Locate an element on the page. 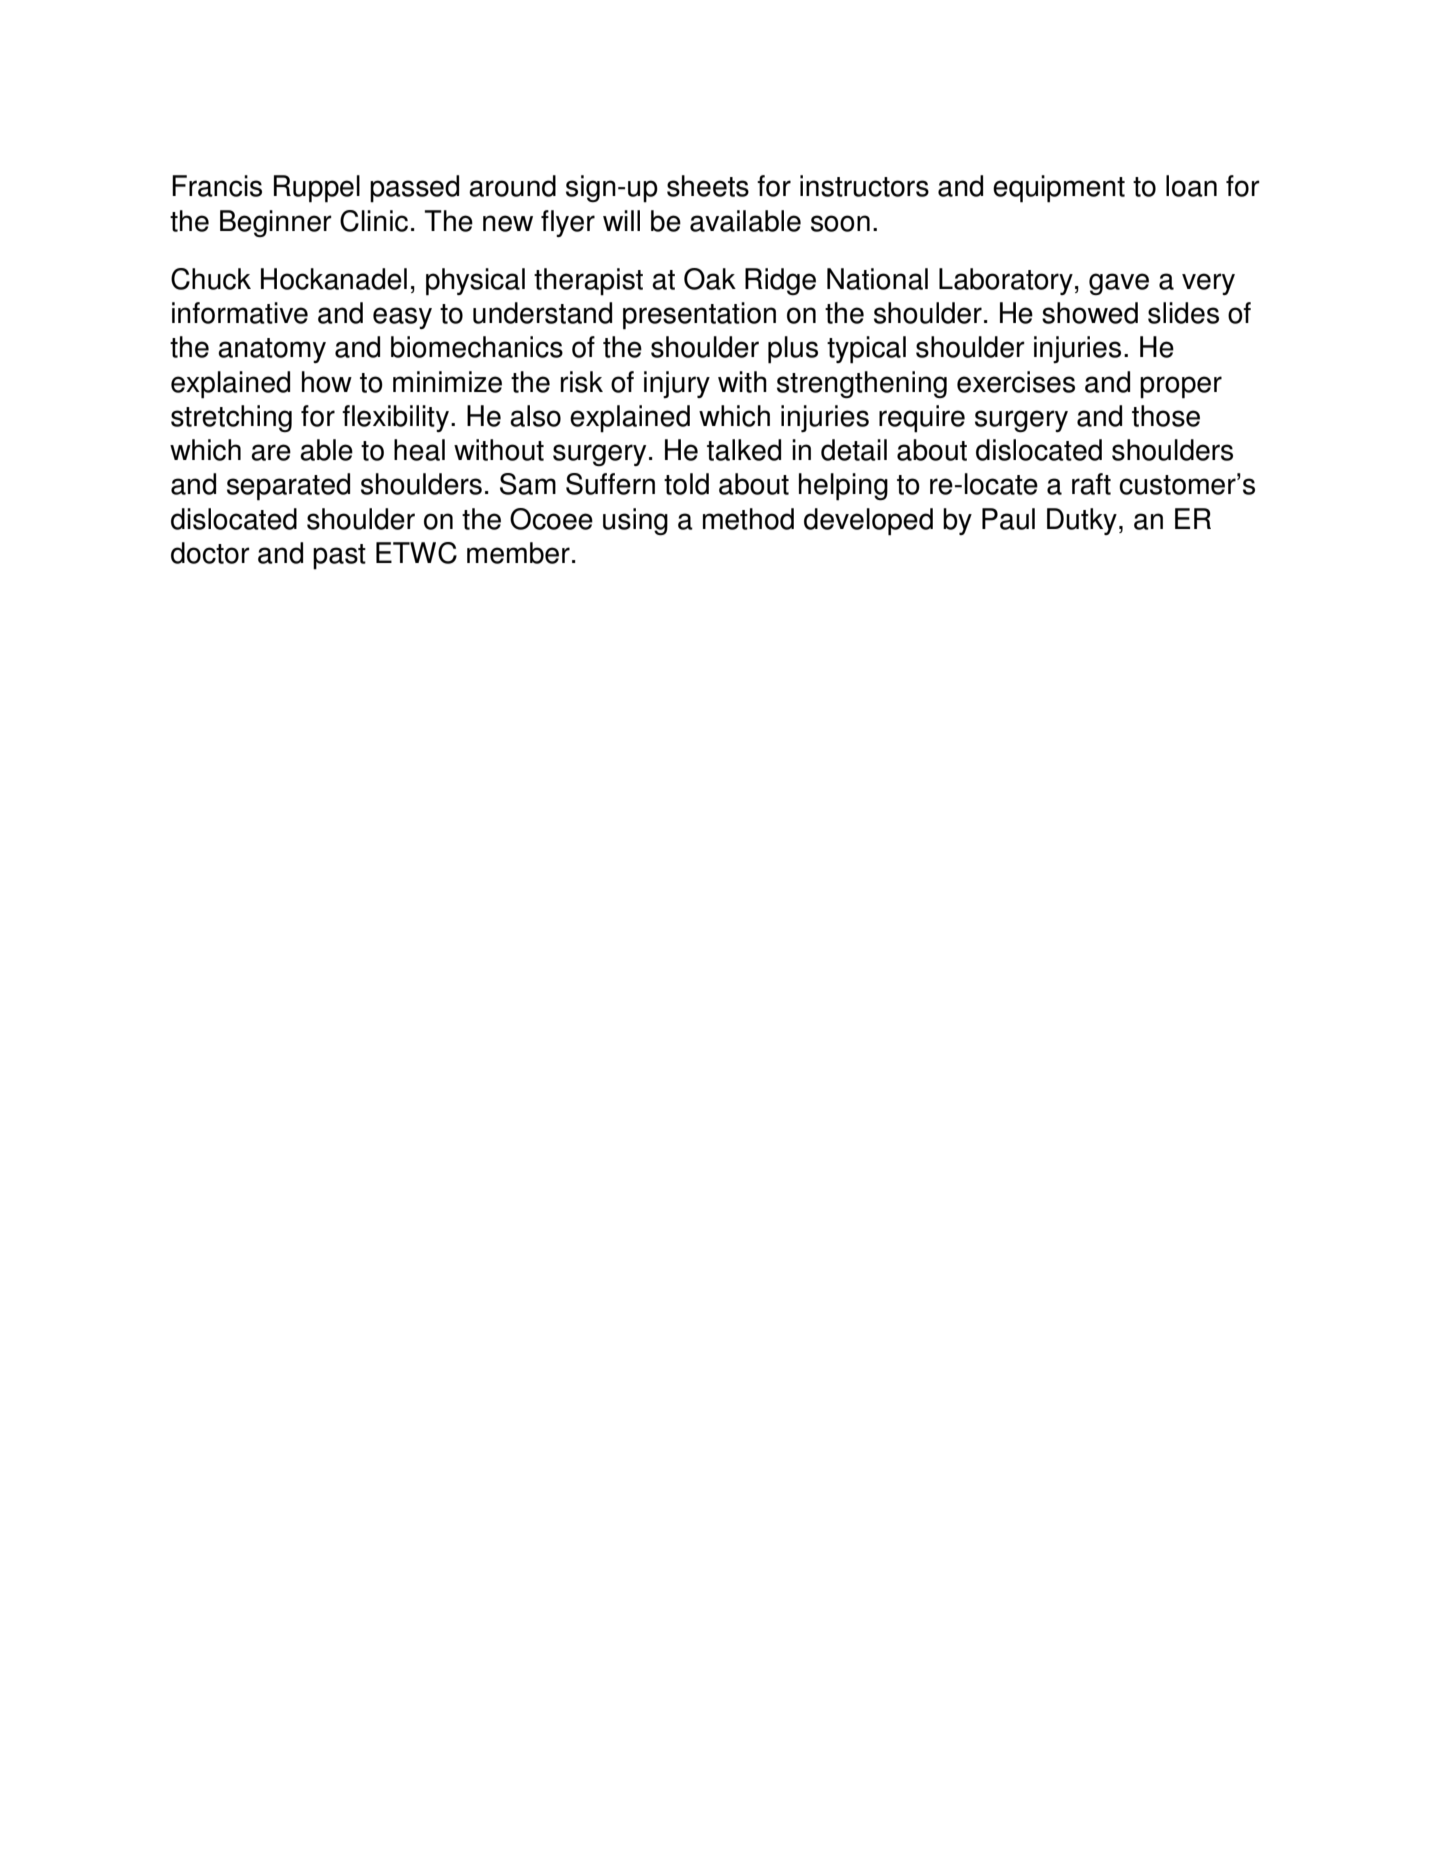 The width and height of the page is (1448, 1874). presentation is located at coordinates (699, 316).
